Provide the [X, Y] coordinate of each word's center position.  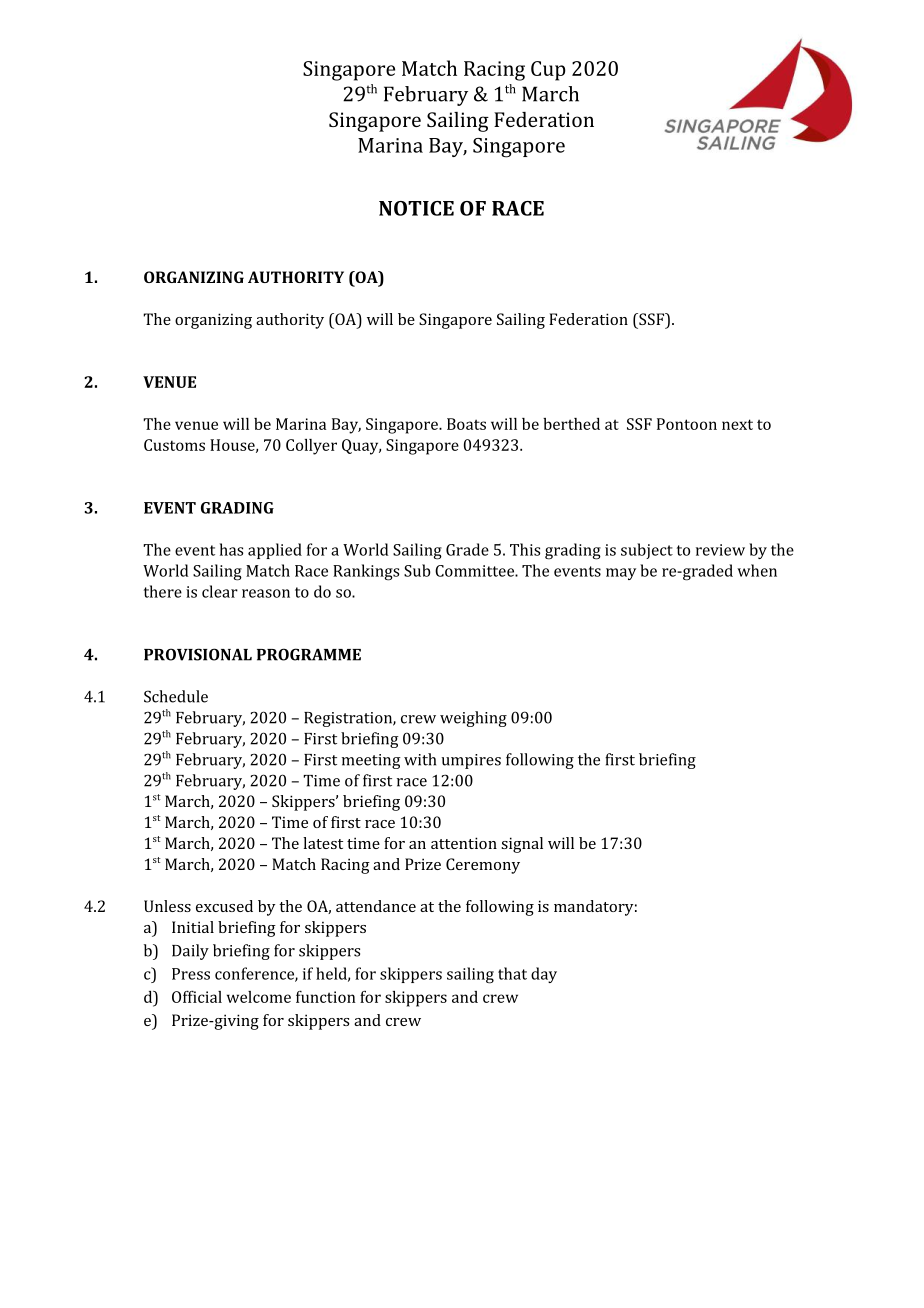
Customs [174, 445]
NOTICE [416, 208]
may [621, 574]
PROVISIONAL [198, 654]
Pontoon [687, 424]
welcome [259, 997]
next [737, 424]
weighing [473, 719]
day [544, 975]
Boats [466, 424]
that [512, 973]
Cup [548, 71]
